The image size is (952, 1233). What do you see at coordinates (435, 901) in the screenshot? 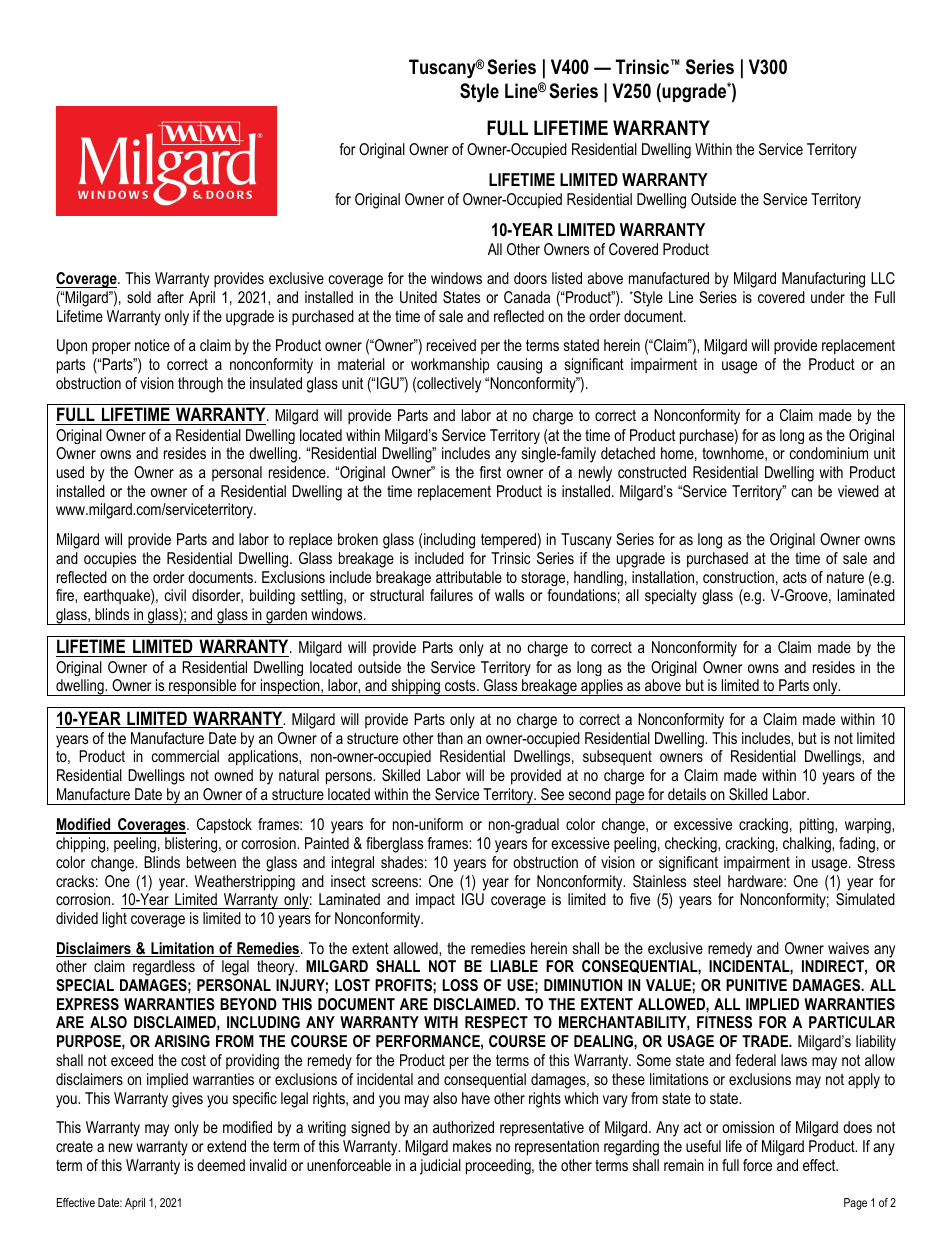
I see `impact` at bounding box center [435, 901].
